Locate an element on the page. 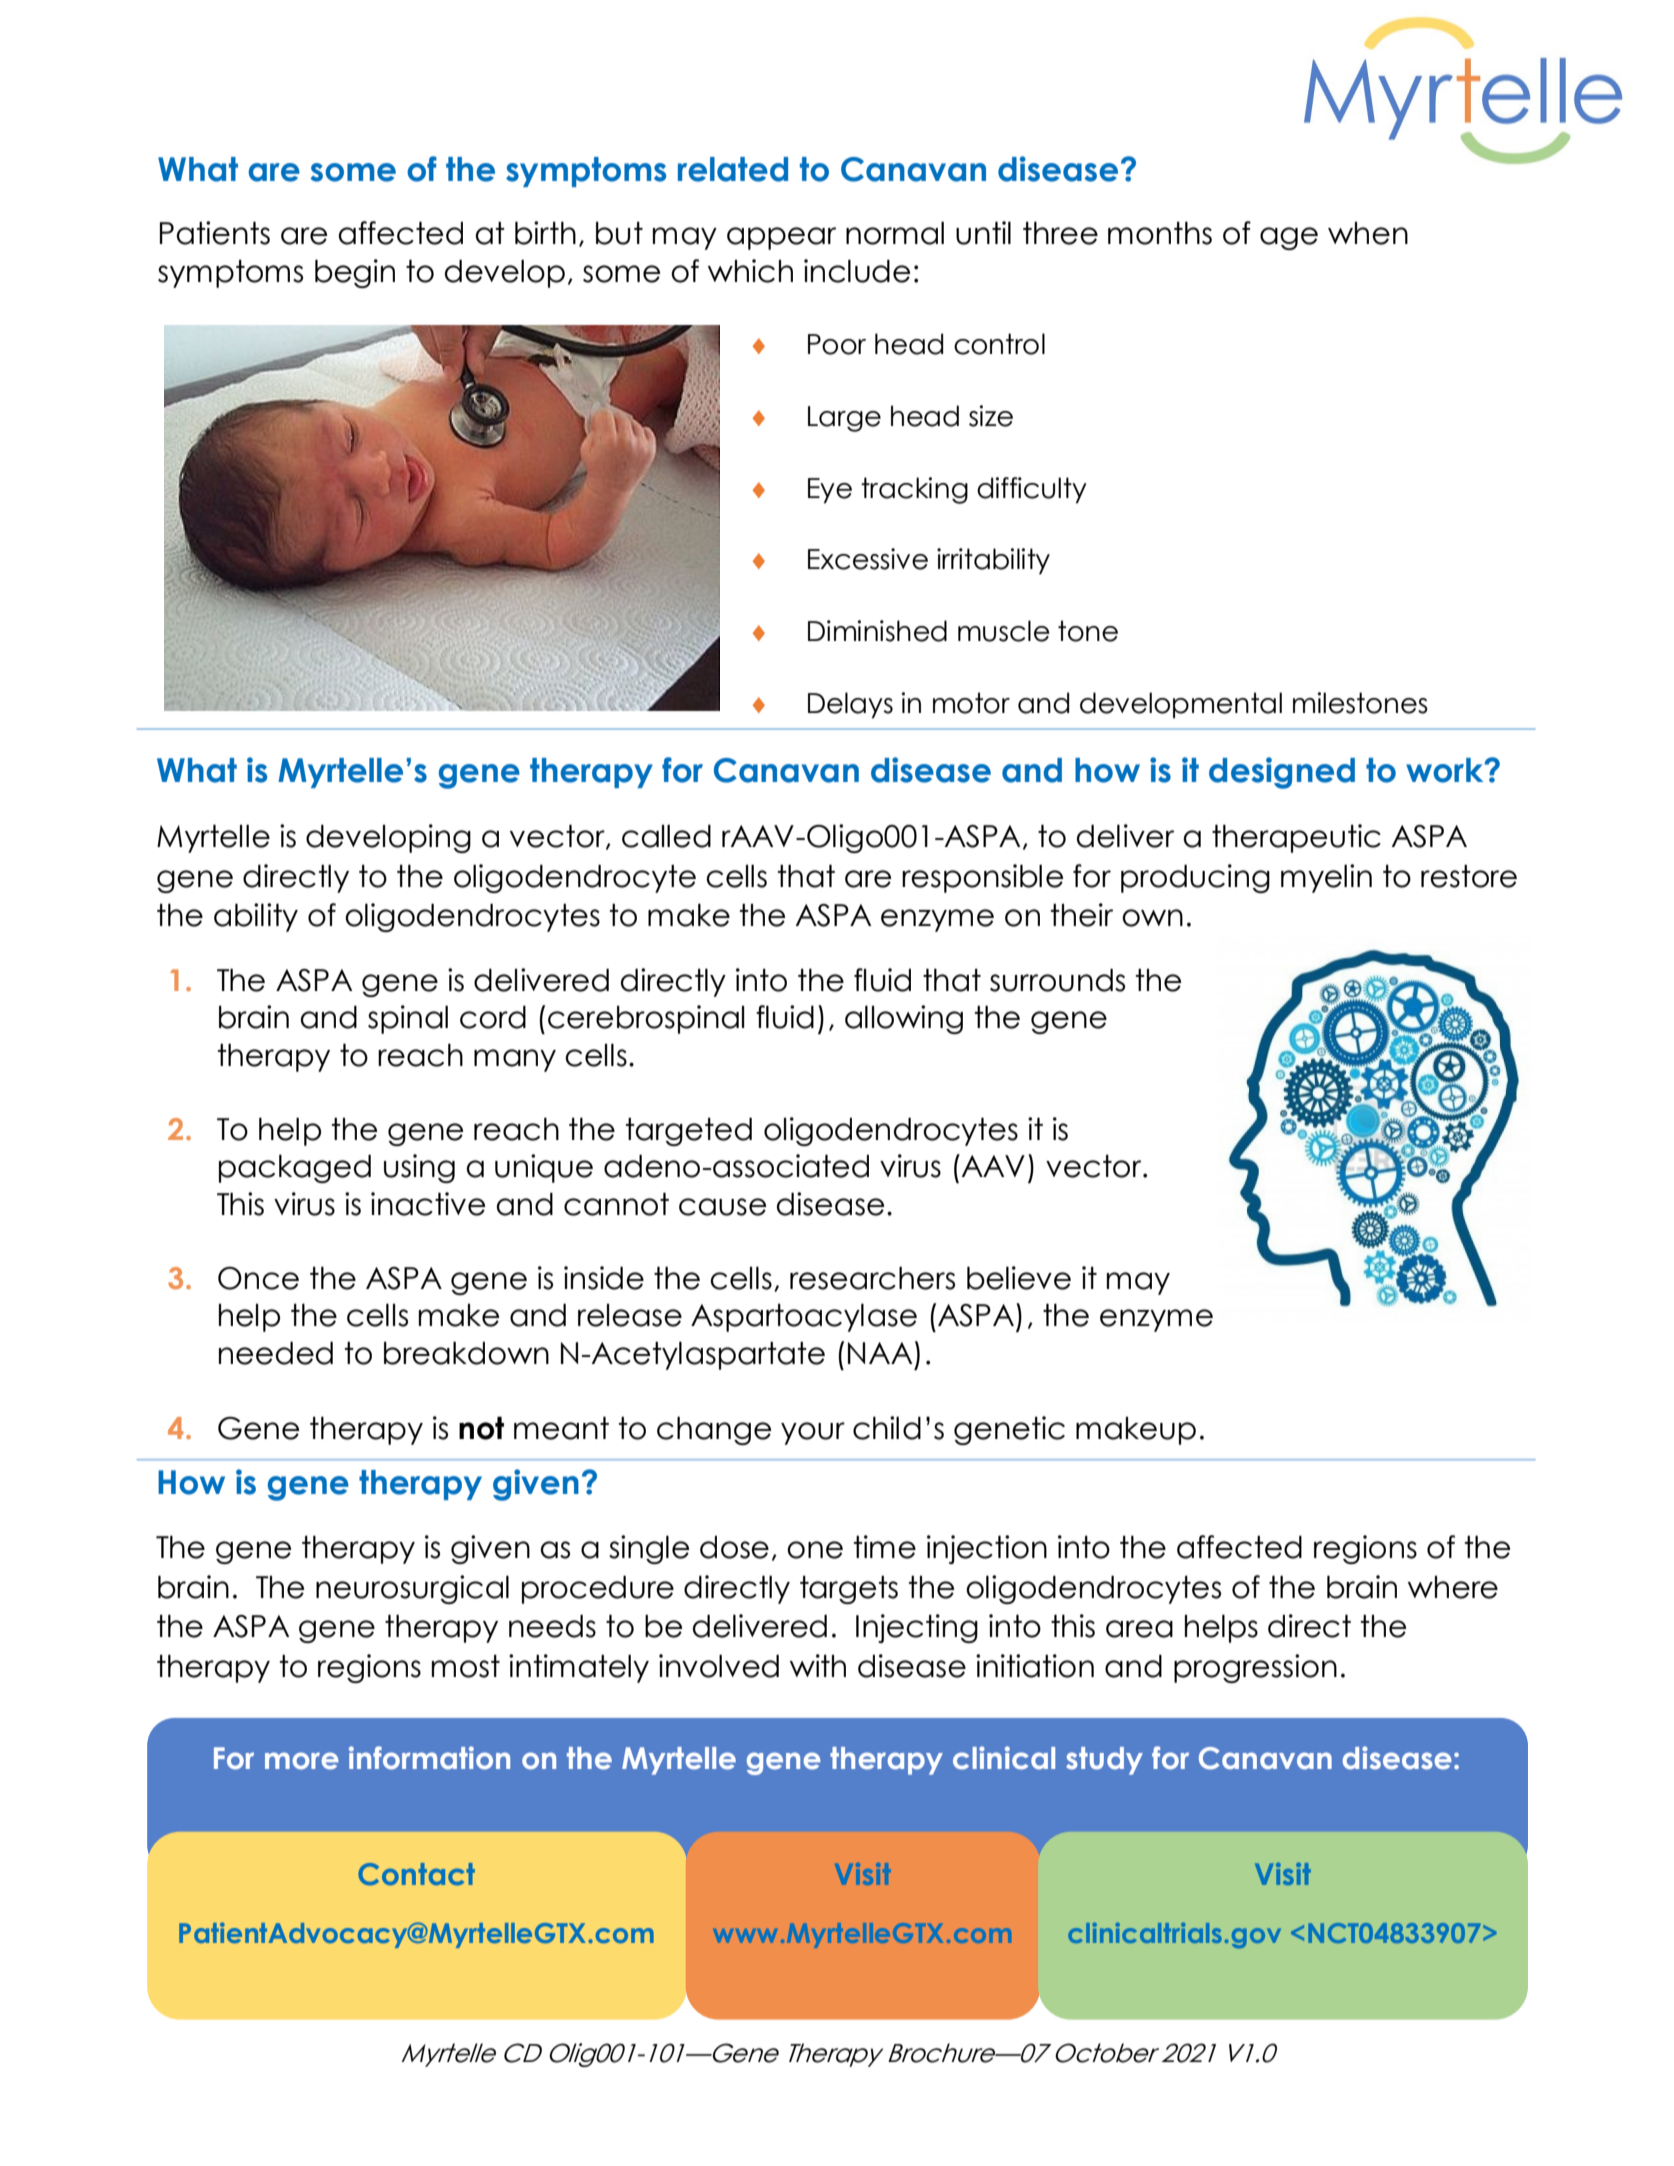 The width and height of the image is (1674, 2166). Contact is located at coordinates (416, 1874).
